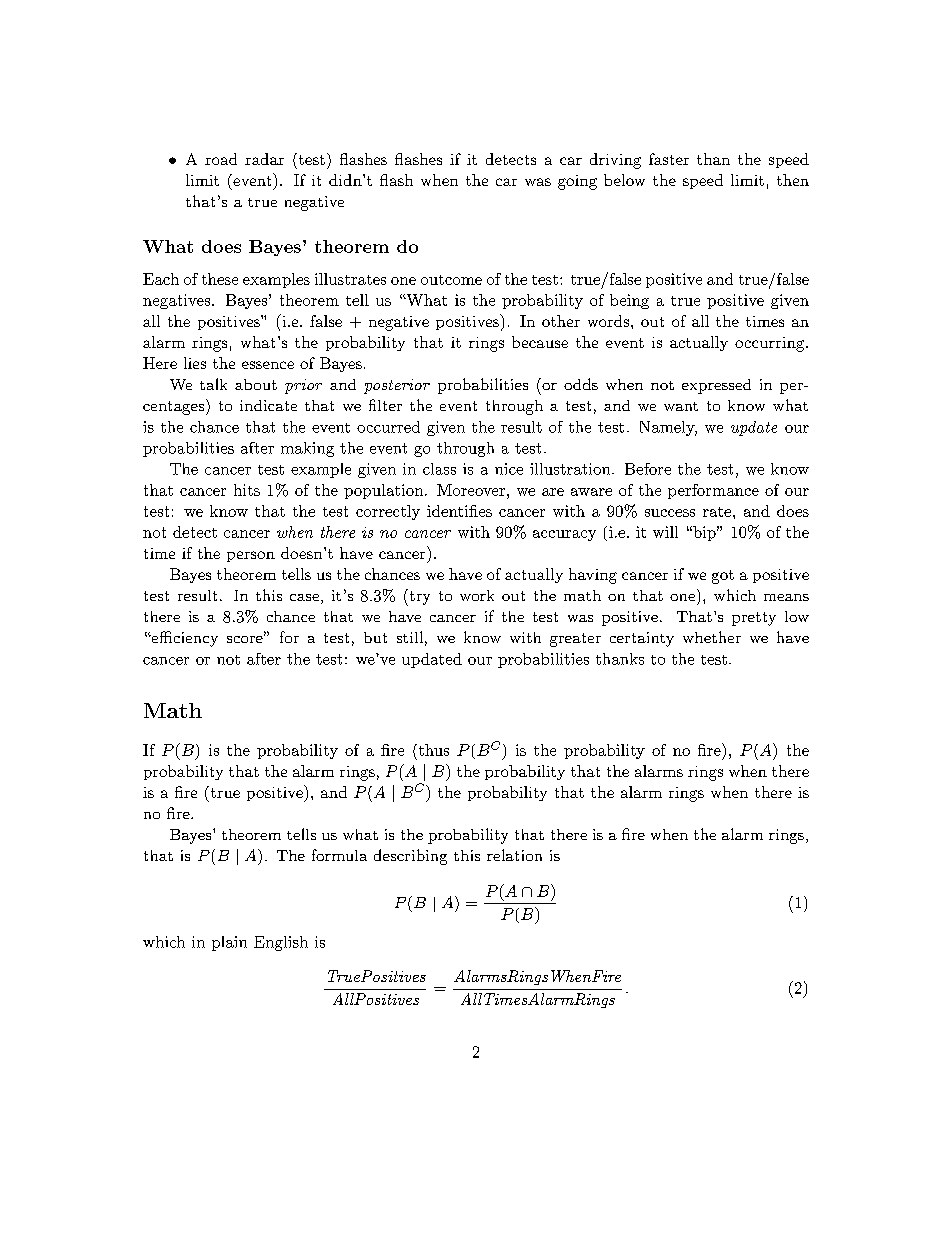  Describe the element at coordinates (514, 855) in the document. I see `relation` at that location.
